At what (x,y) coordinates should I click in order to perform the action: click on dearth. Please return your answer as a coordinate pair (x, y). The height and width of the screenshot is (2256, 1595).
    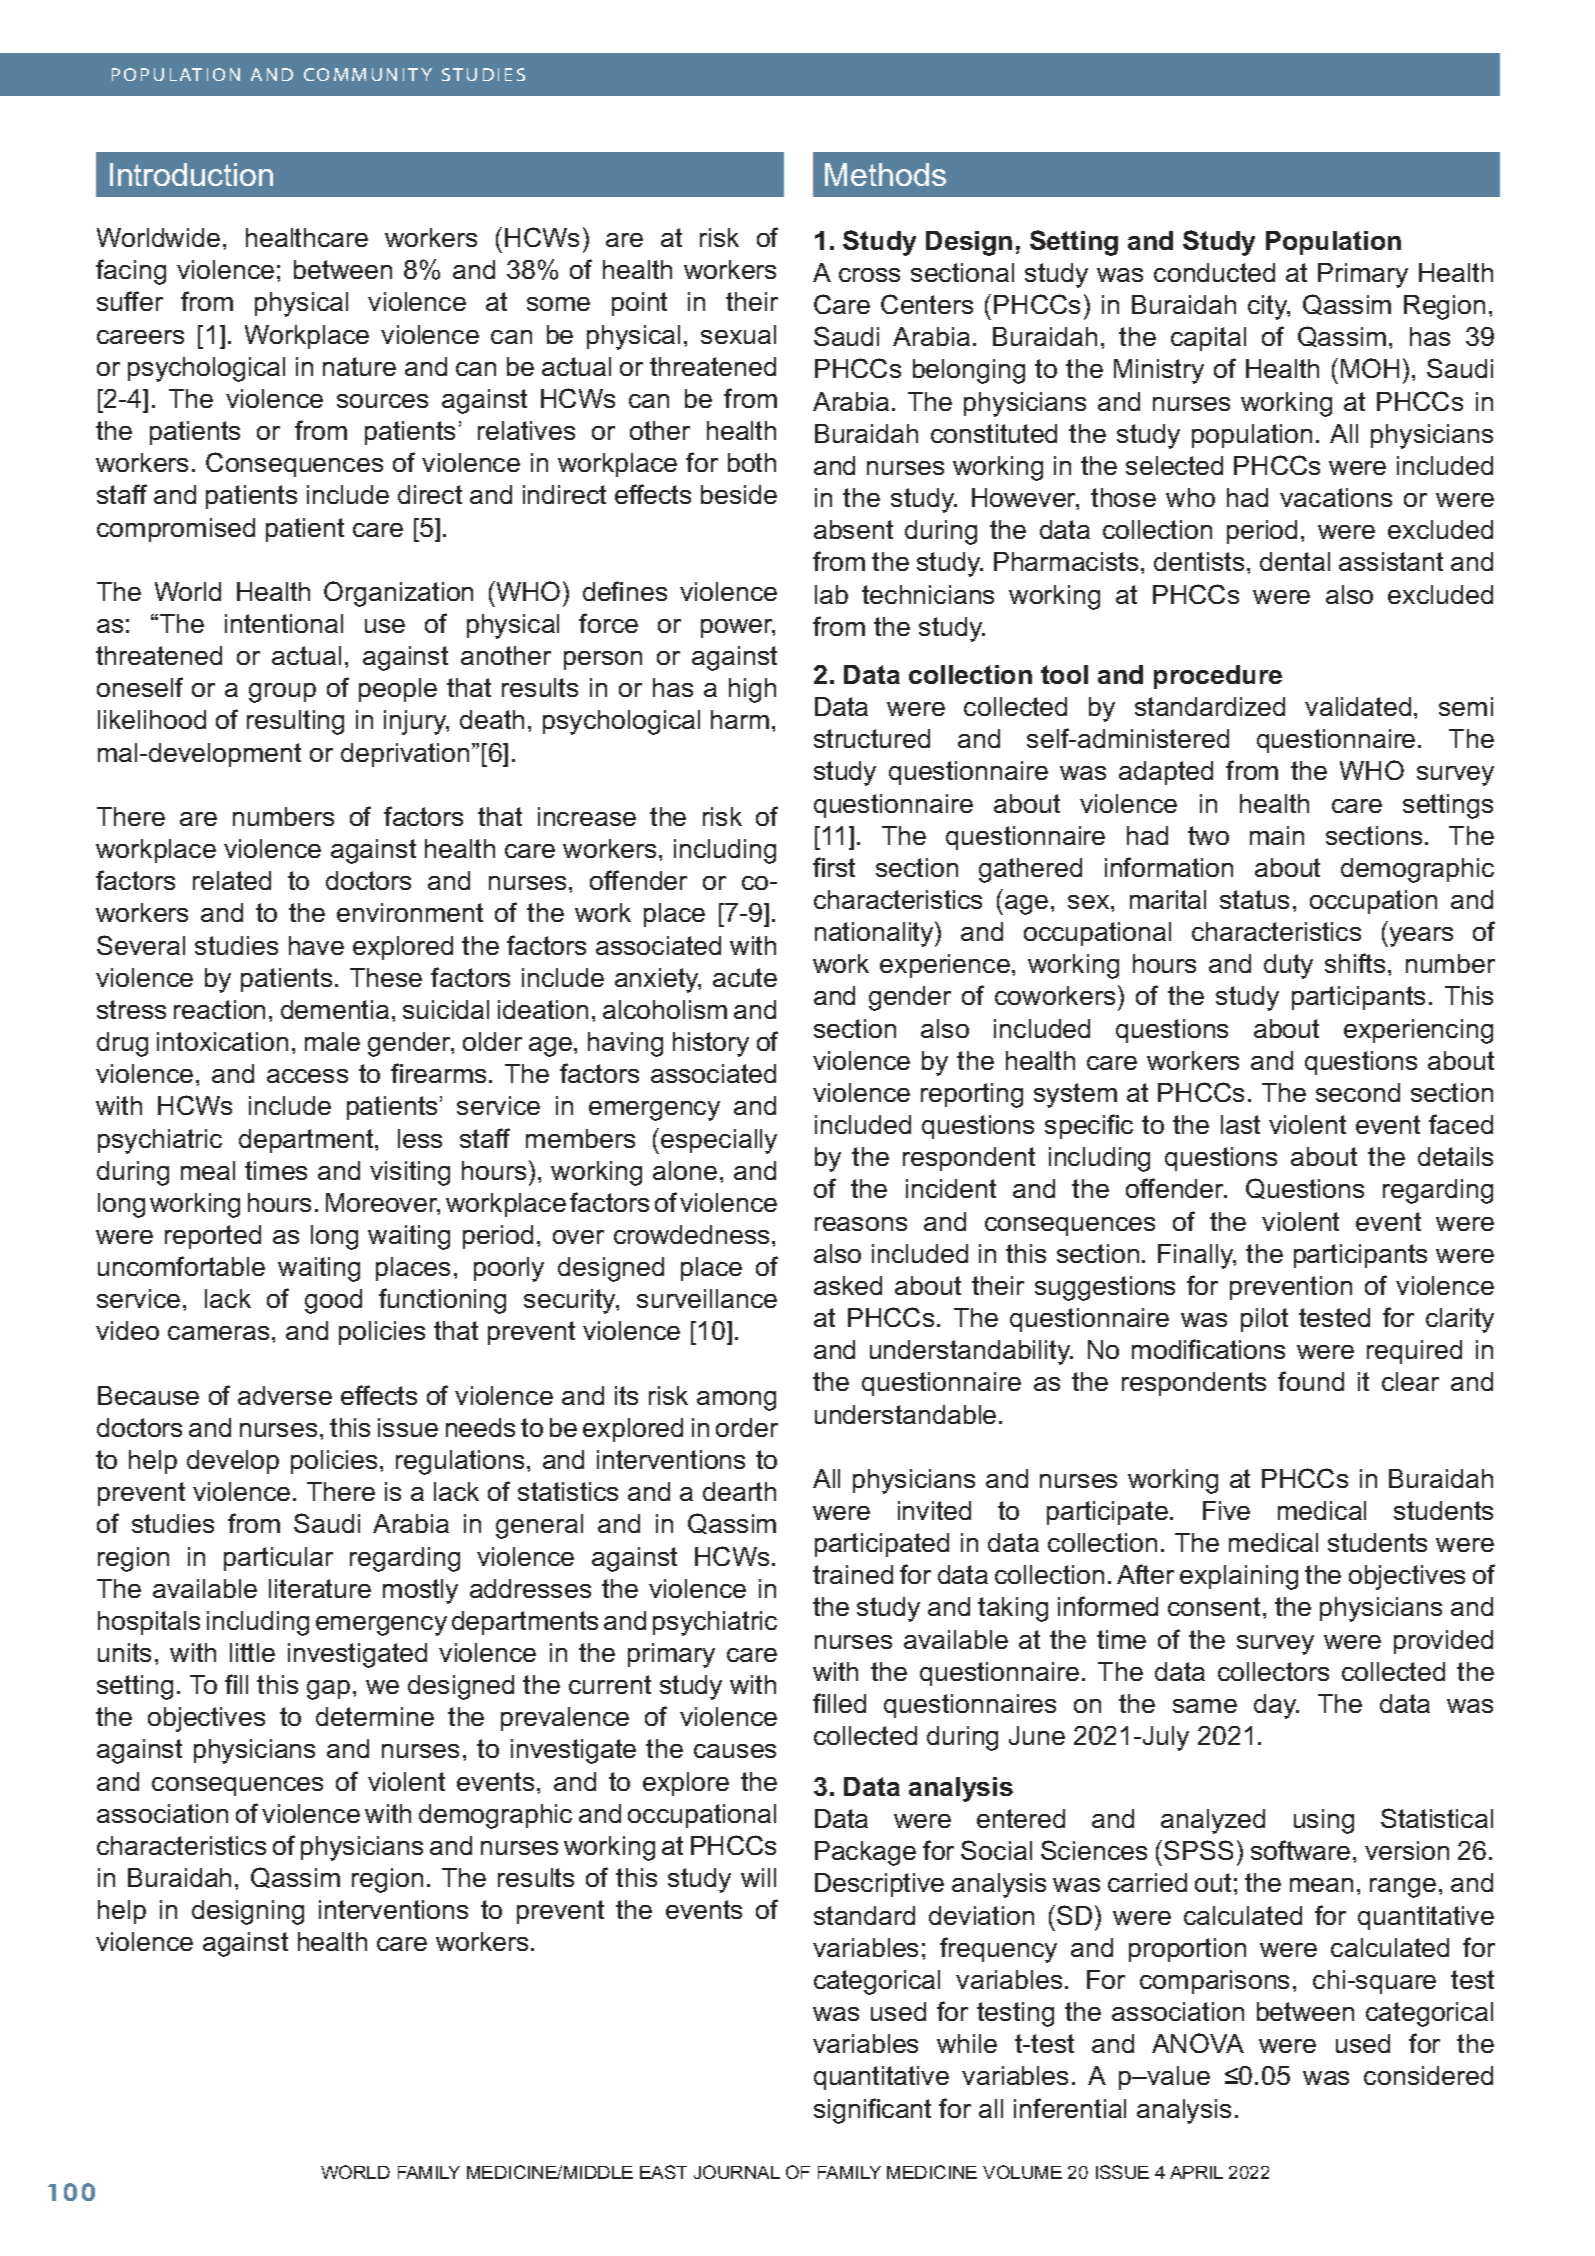
    Looking at the image, I should click on (739, 1491).
